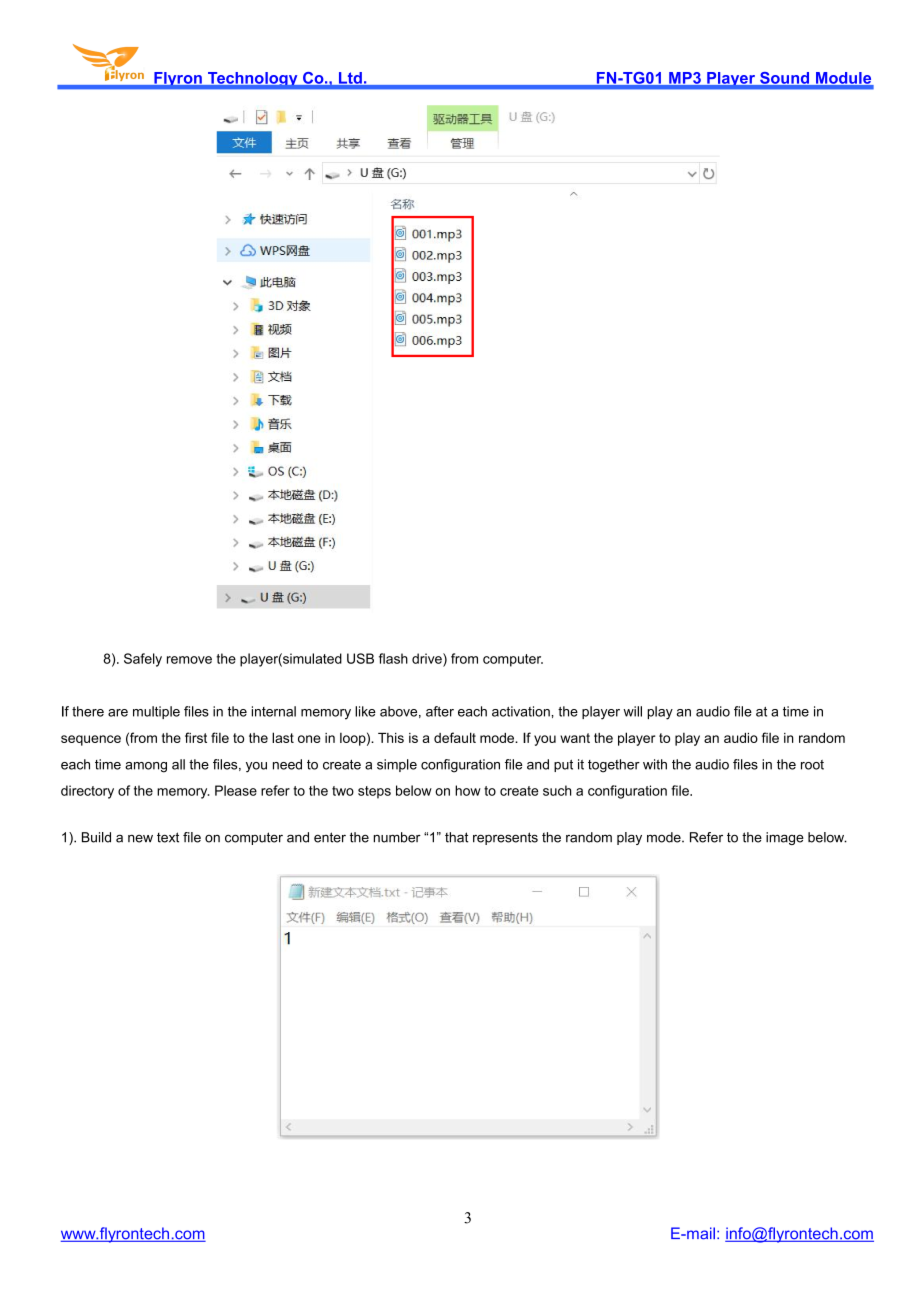 This screenshot has height=1308, width=924. I want to click on after, so click(440, 711).
